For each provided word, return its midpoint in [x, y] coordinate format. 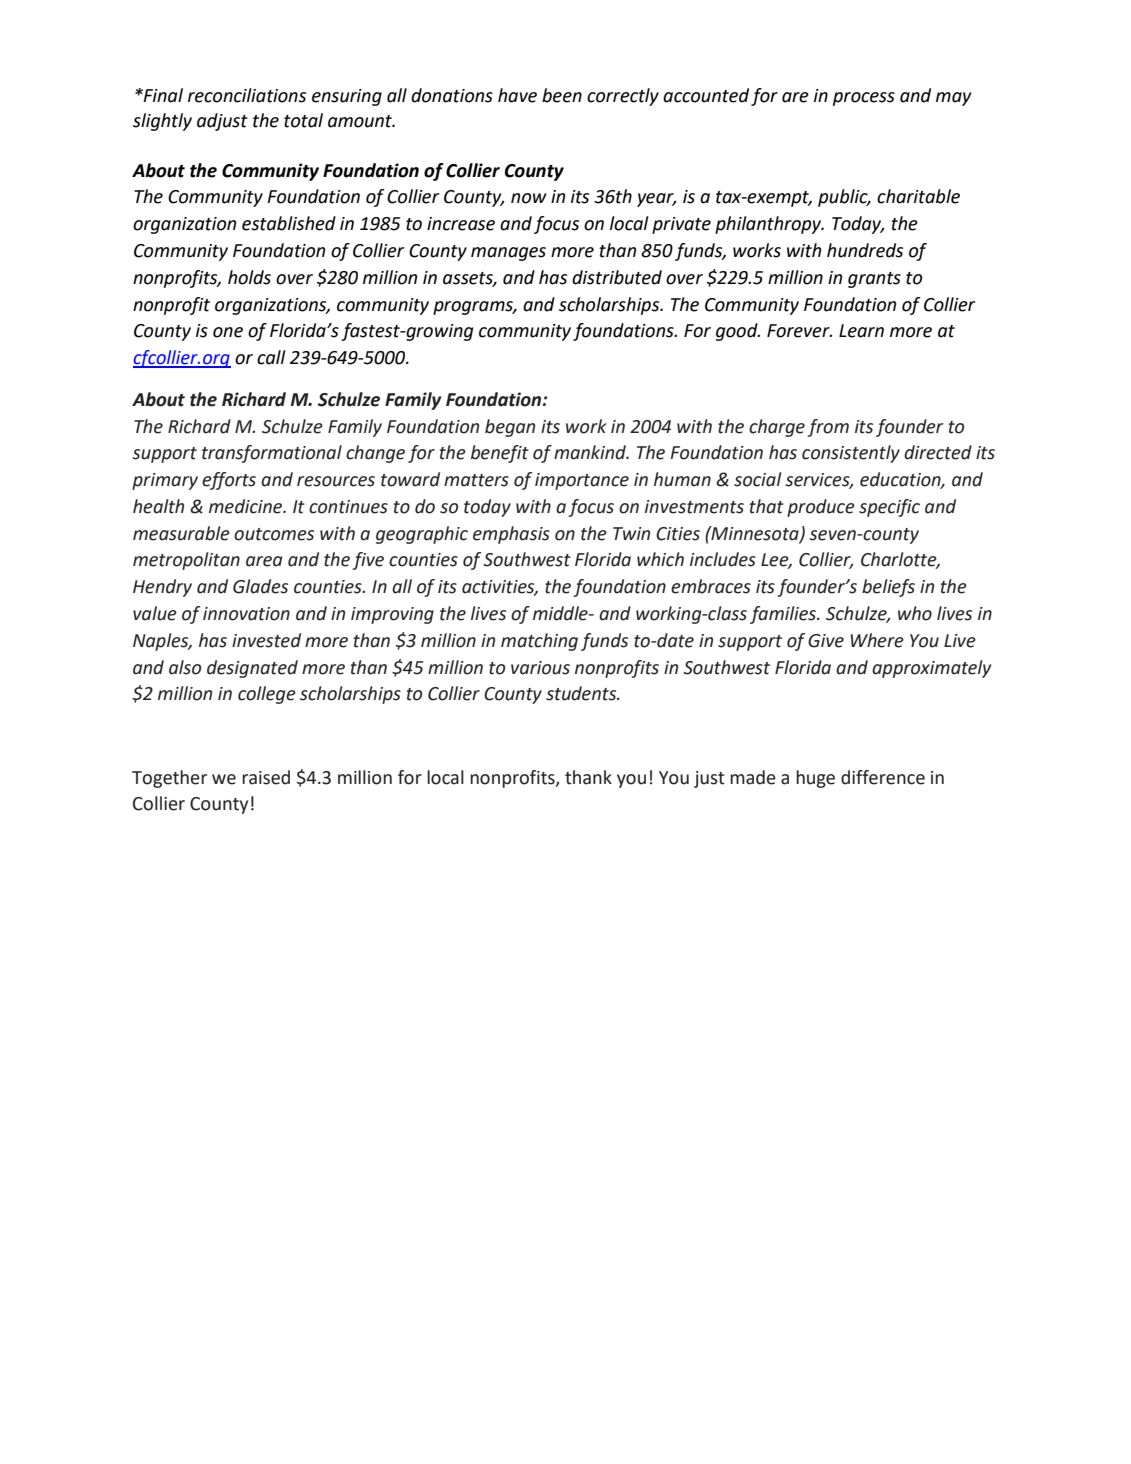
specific [889, 508]
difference [883, 777]
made [753, 777]
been [562, 95]
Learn [861, 331]
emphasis [511, 535]
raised [266, 777]
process [864, 99]
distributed [617, 277]
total [303, 120]
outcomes [274, 534]
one [228, 332]
